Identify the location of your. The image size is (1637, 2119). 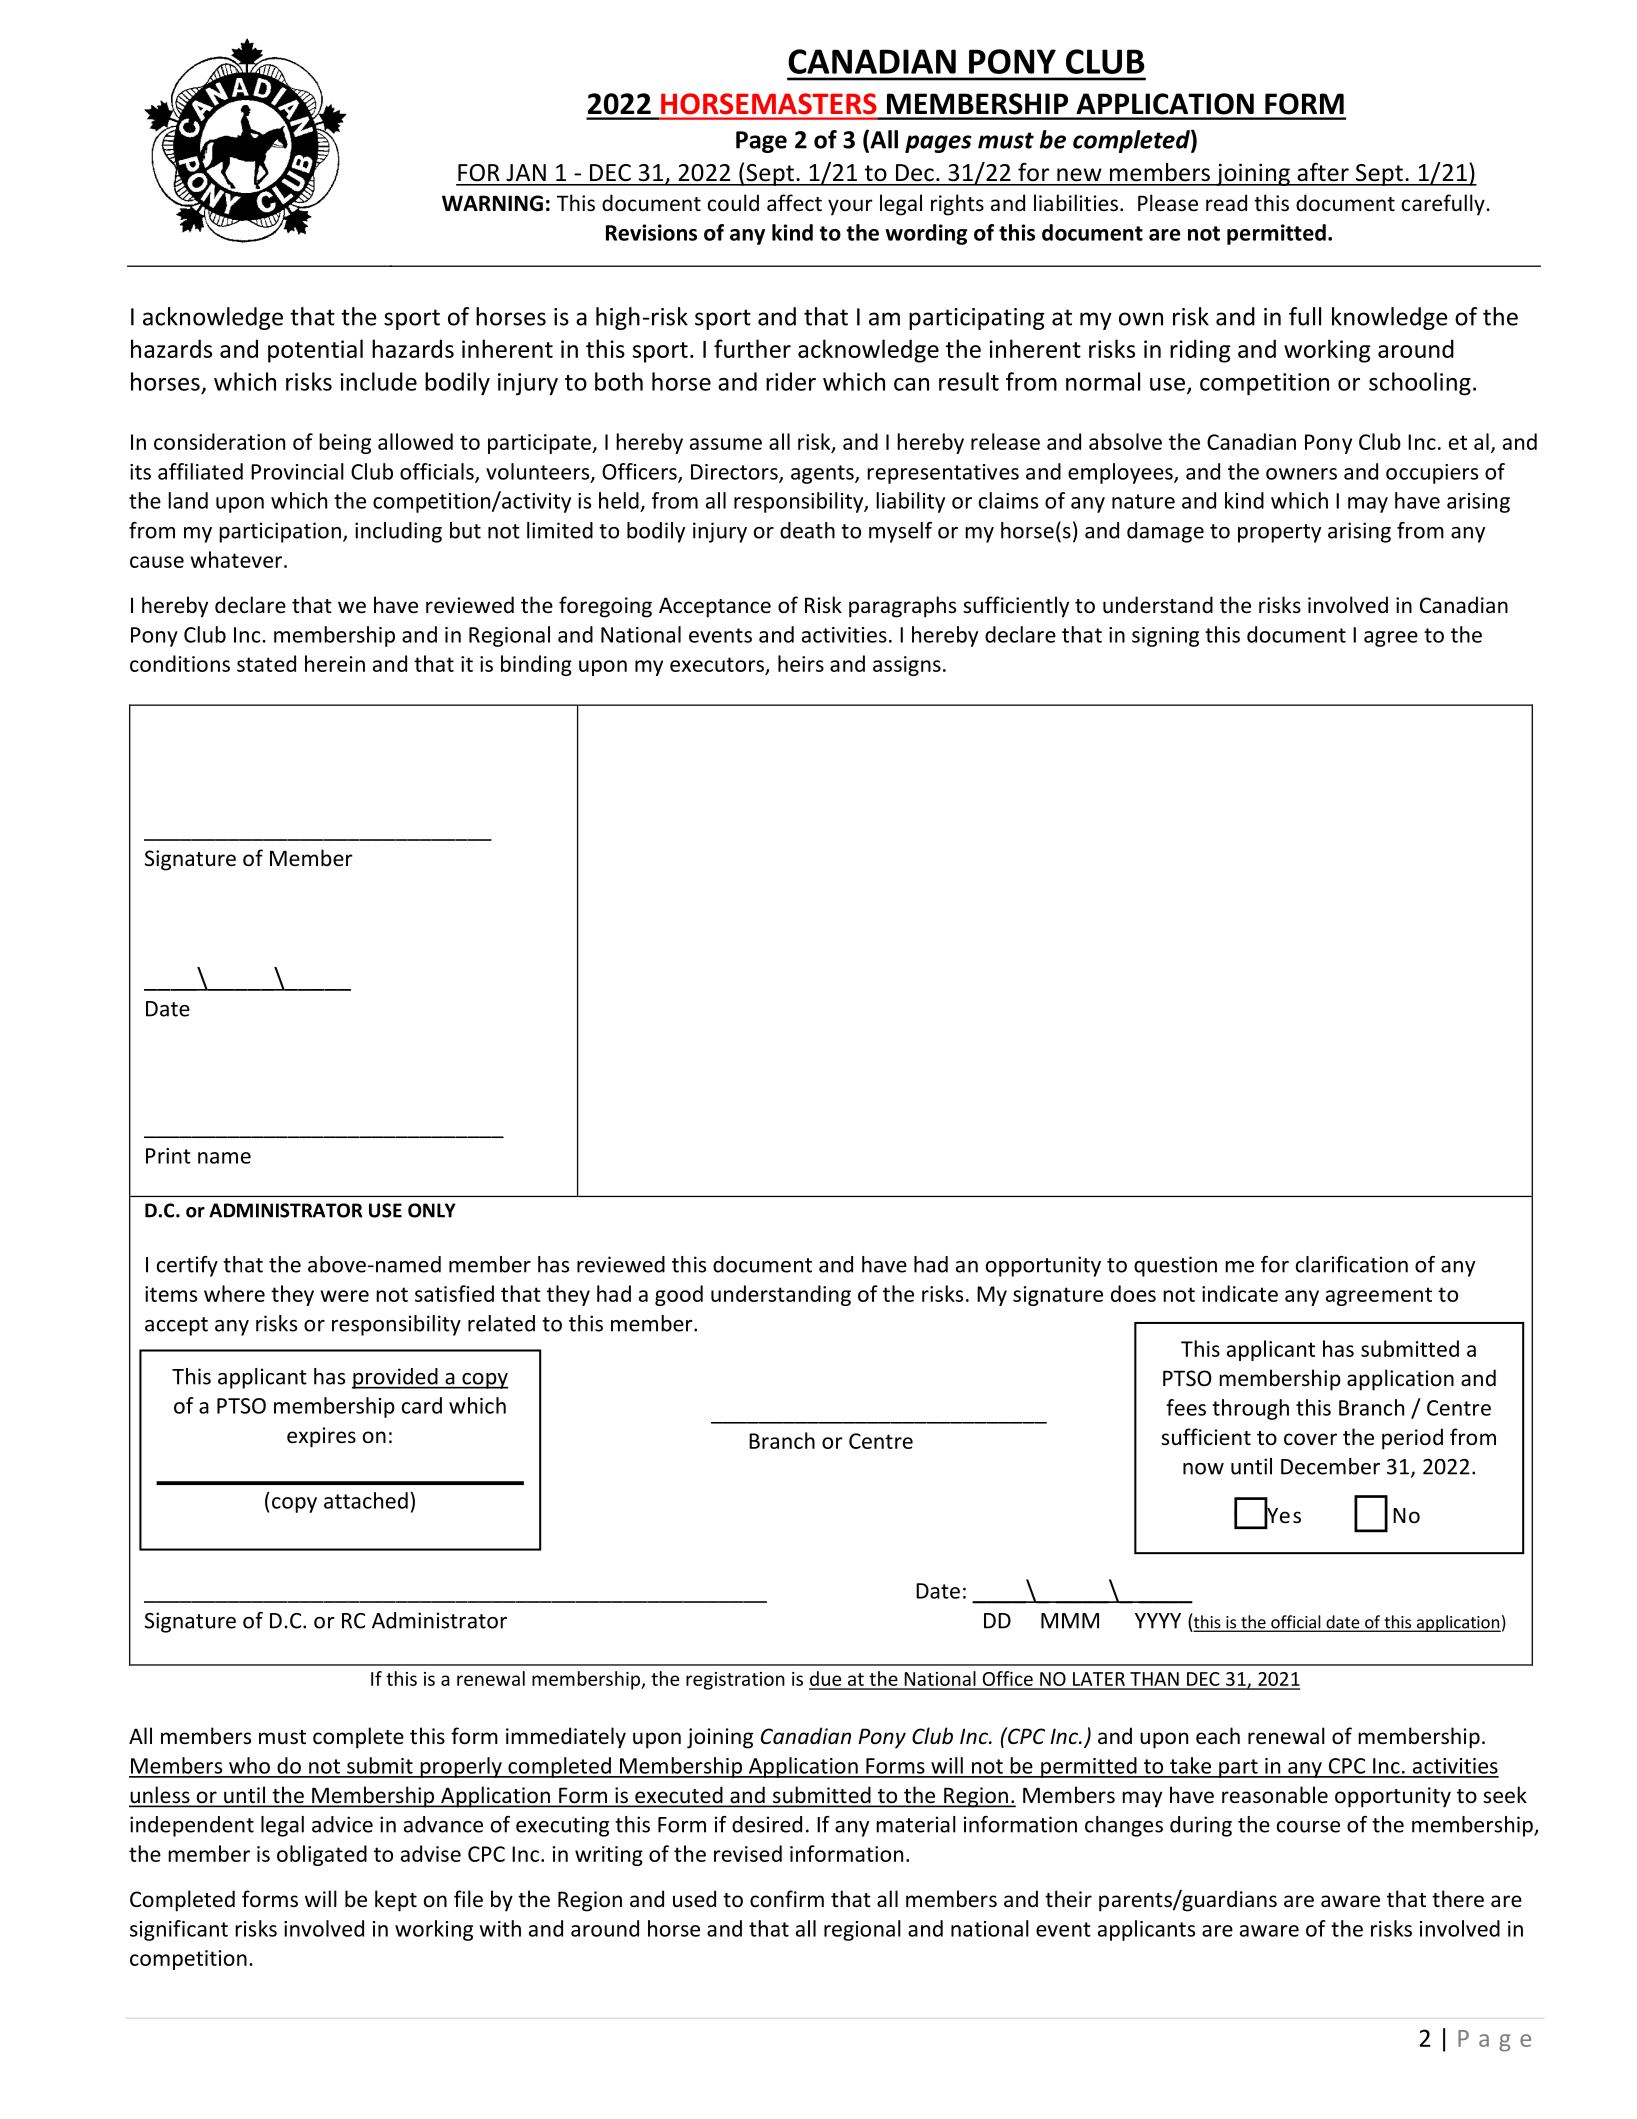
(850, 207).
